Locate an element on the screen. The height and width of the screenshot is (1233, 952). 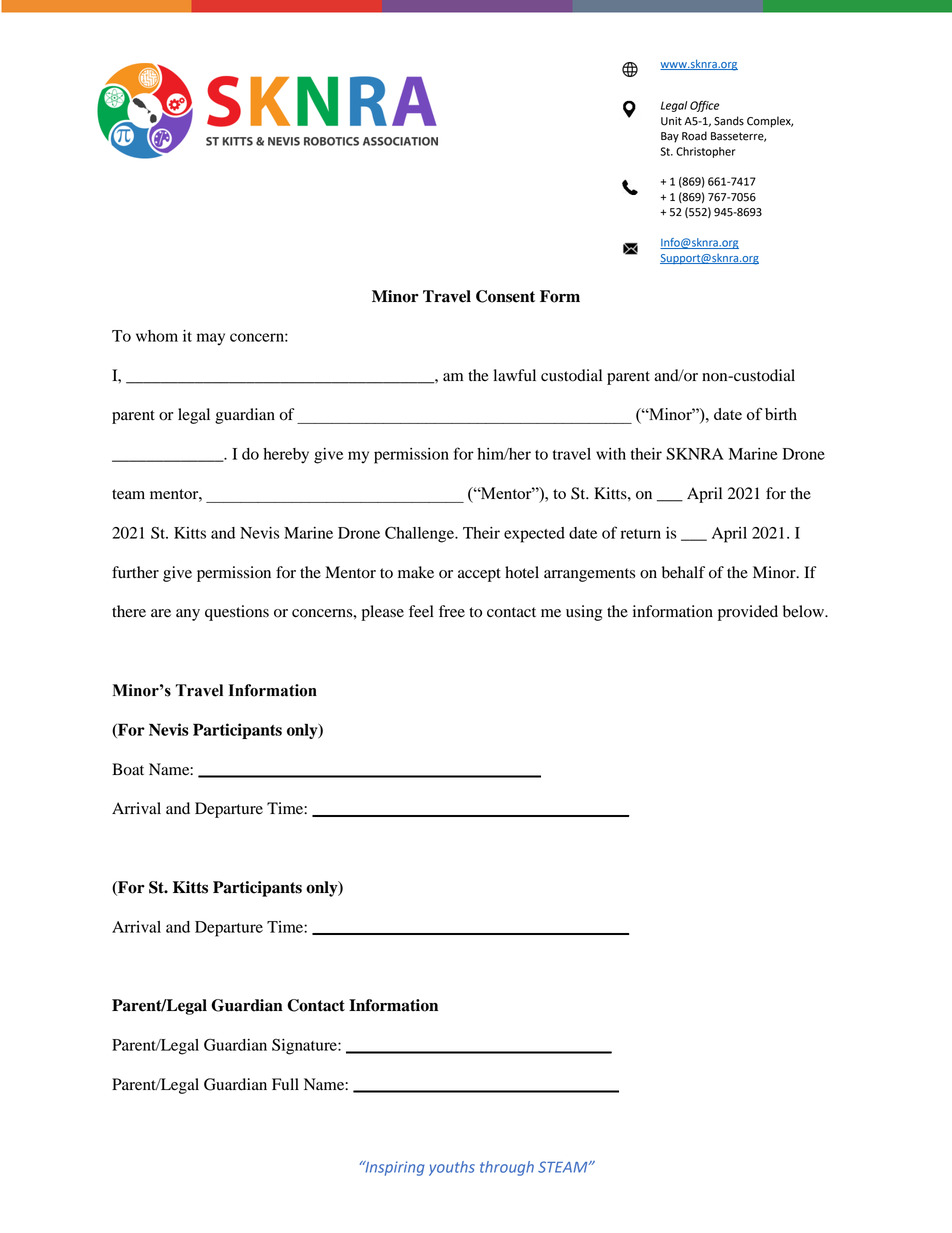
below is located at coordinates (805, 611).
